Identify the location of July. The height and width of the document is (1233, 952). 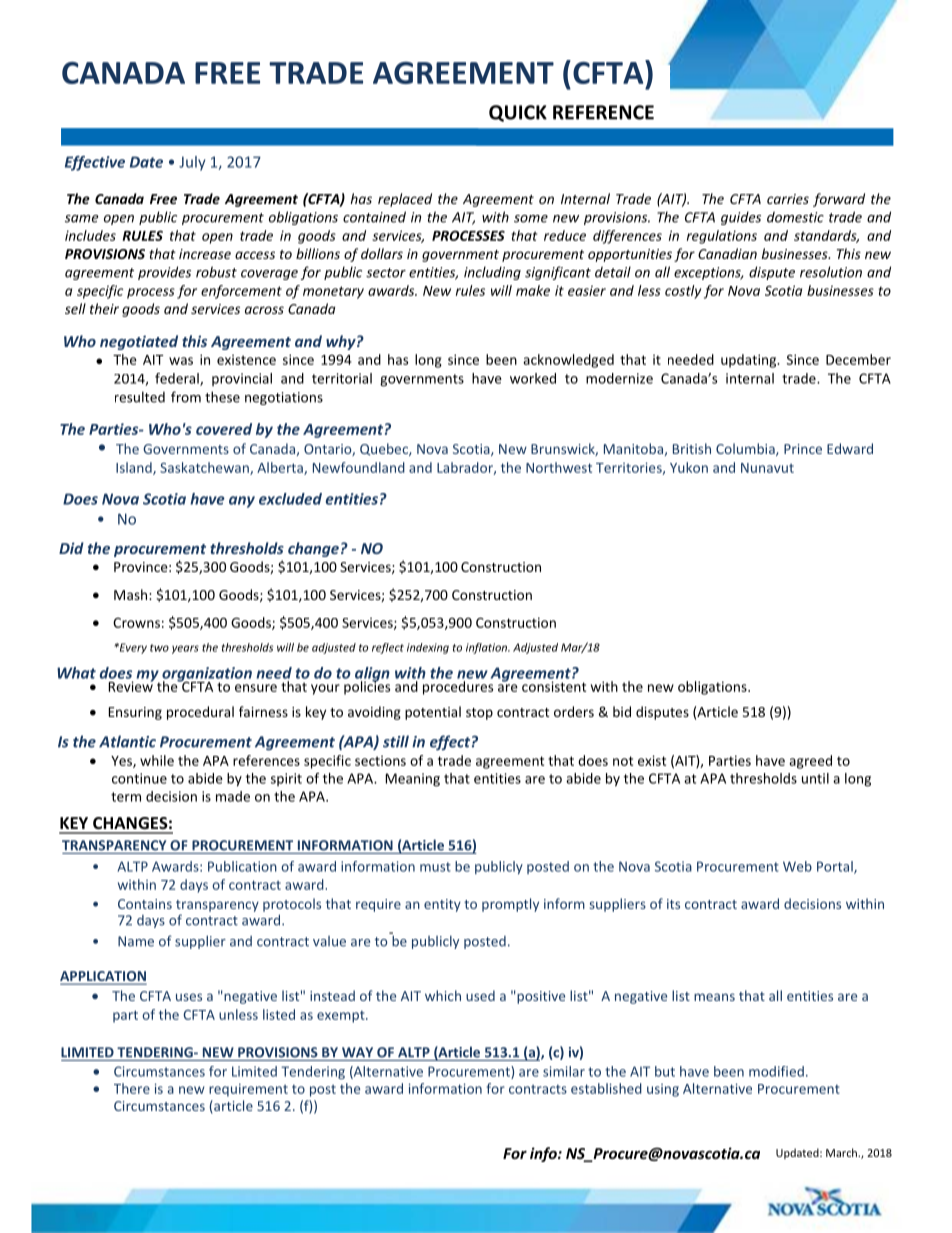
(192, 163).
